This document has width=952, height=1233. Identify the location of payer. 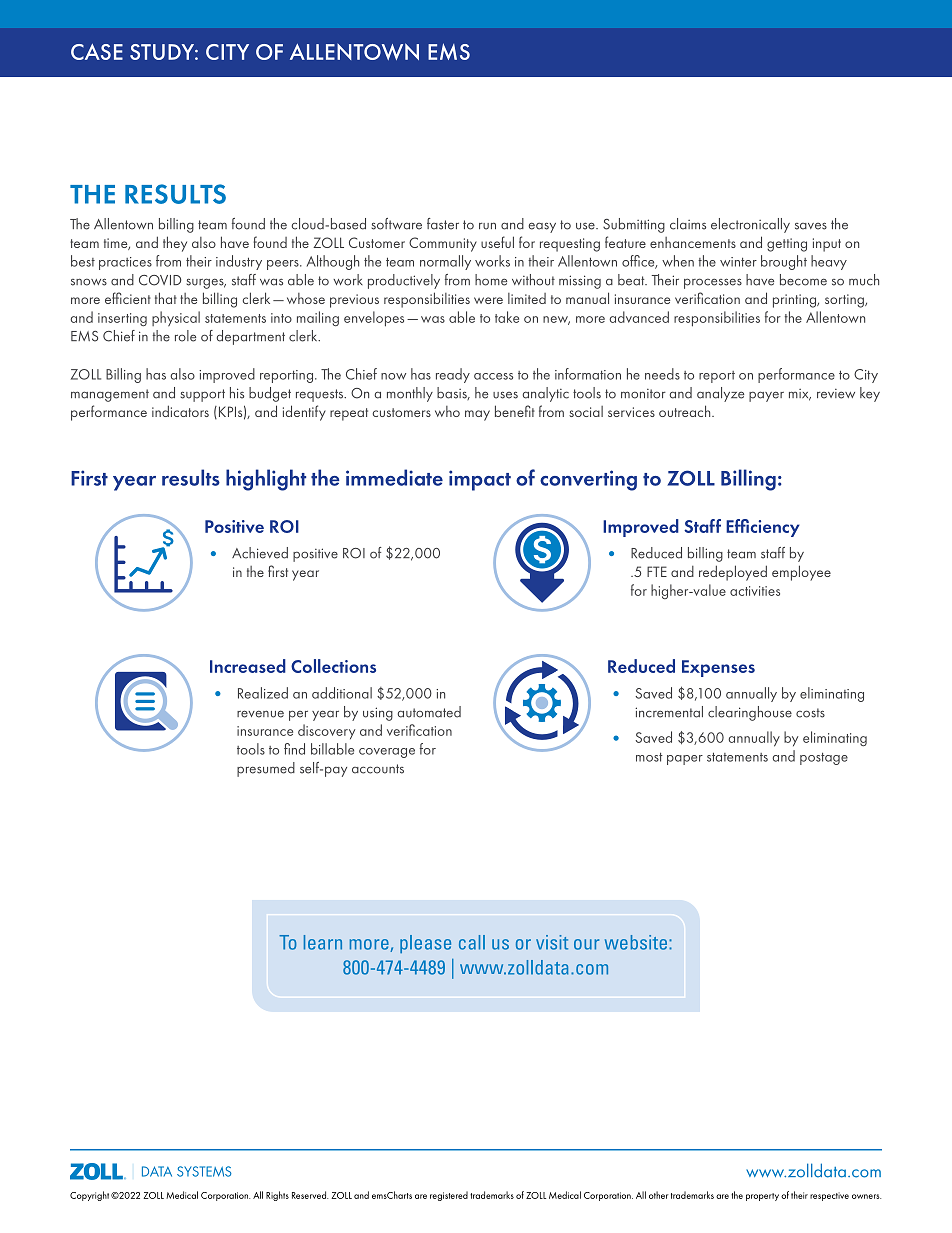
(766, 396).
